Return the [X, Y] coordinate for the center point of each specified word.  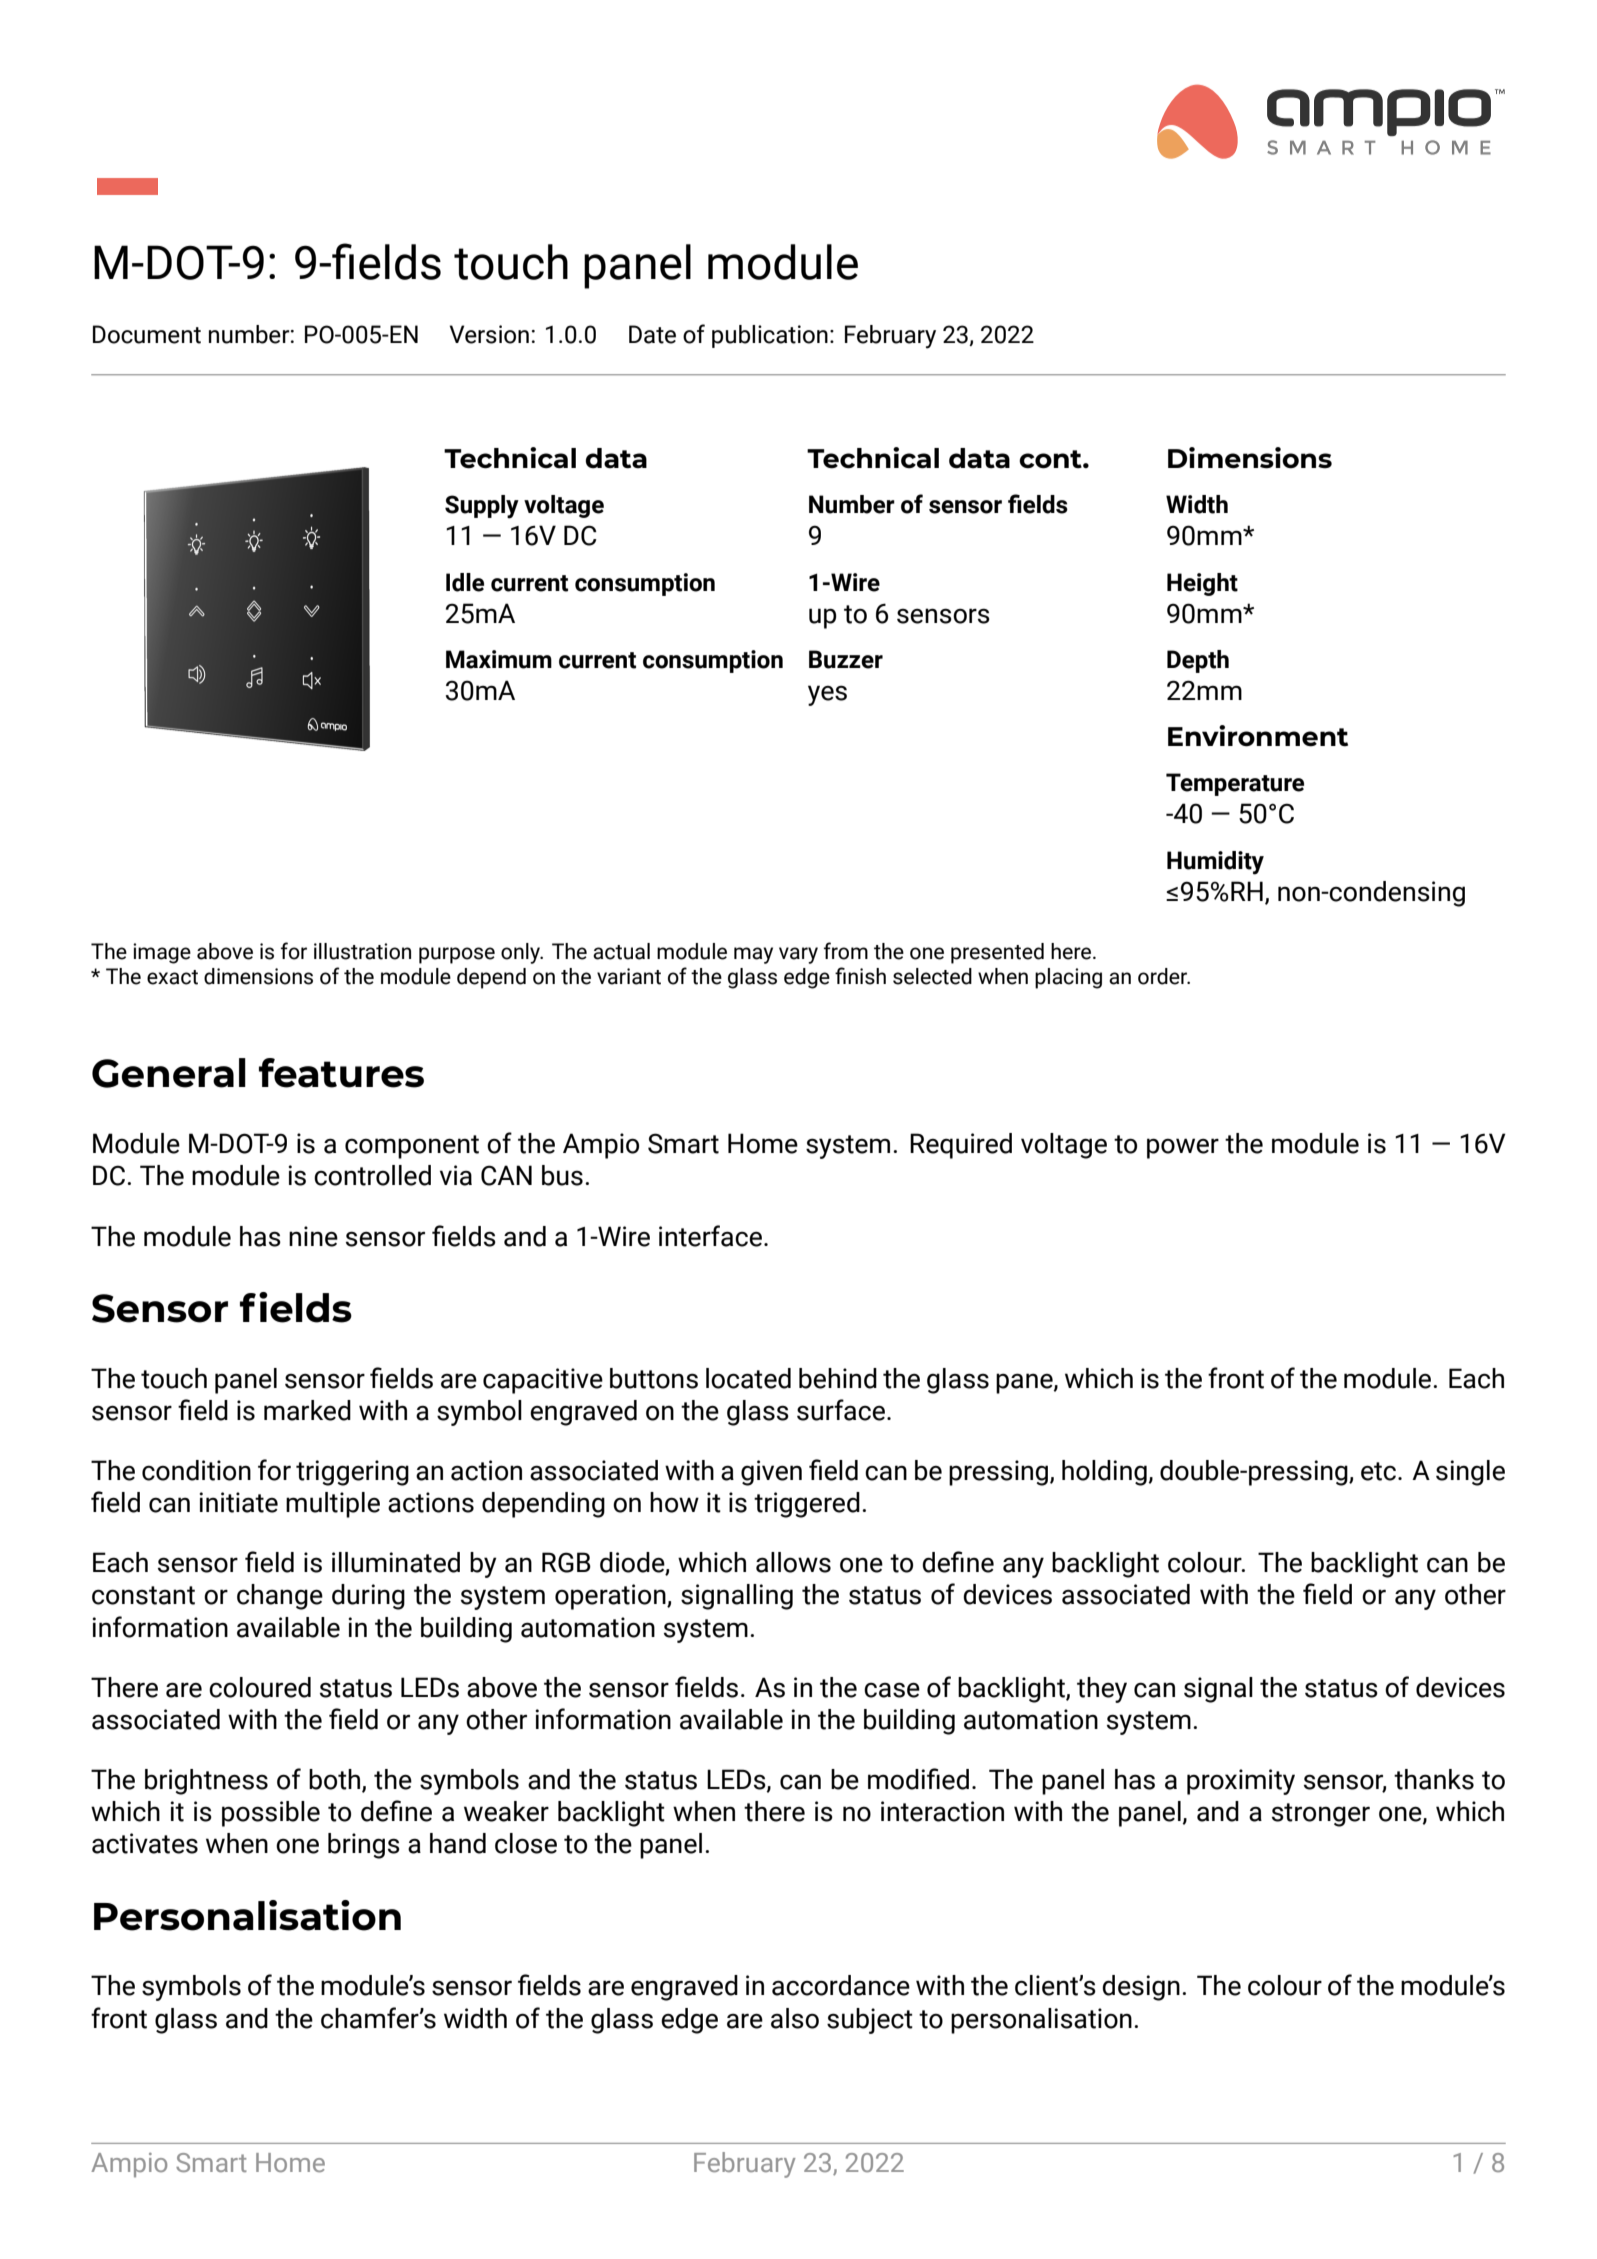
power [1183, 1148]
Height [1202, 584]
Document [147, 334]
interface [710, 1236]
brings [364, 1846]
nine [313, 1236]
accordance [841, 1985]
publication [770, 336]
